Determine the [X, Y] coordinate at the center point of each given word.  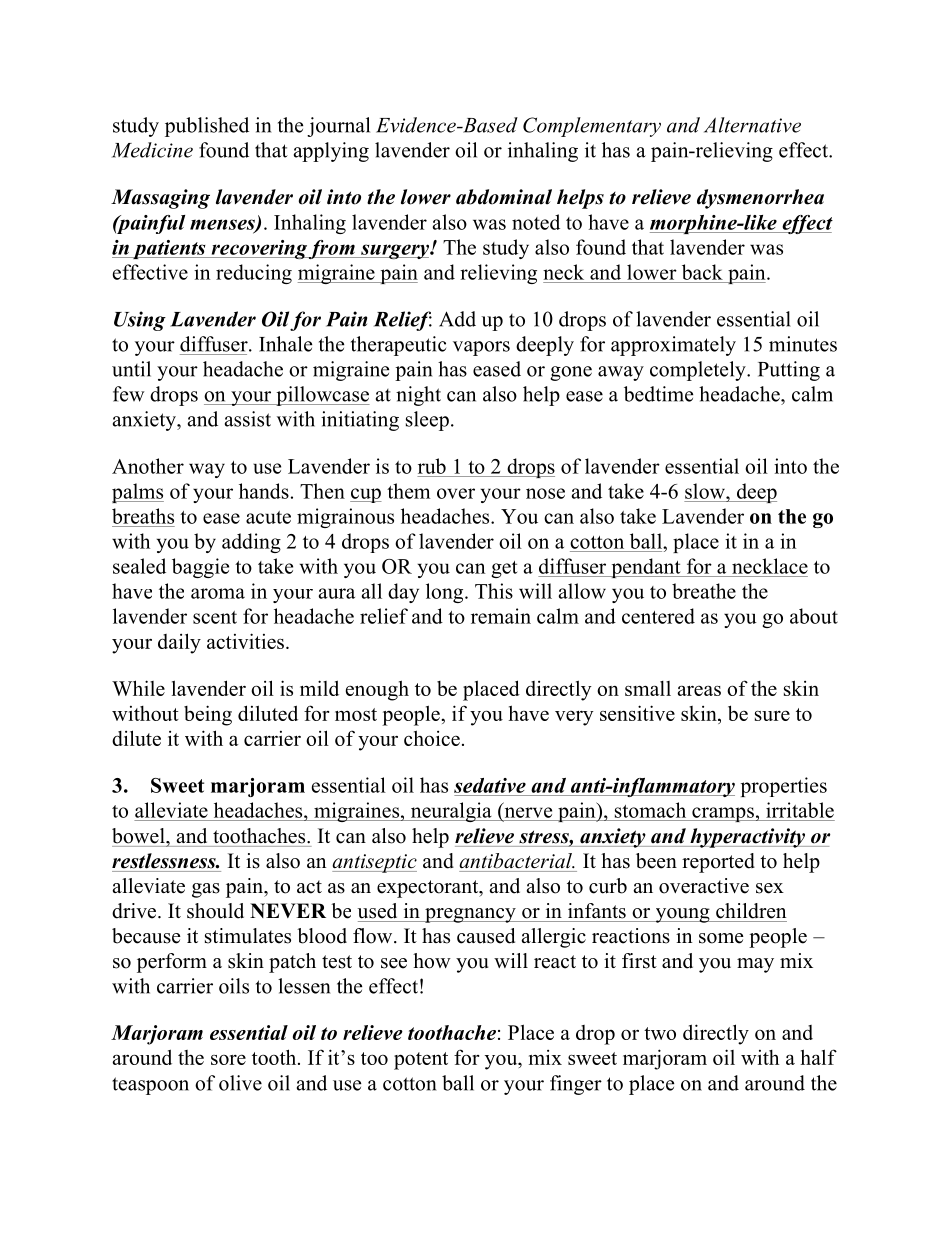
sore [228, 1059]
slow [706, 491]
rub [432, 466]
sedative [490, 785]
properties [784, 787]
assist [248, 419]
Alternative [752, 125]
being [208, 715]
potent [421, 1061]
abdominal [504, 197]
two [660, 1033]
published [207, 127]
